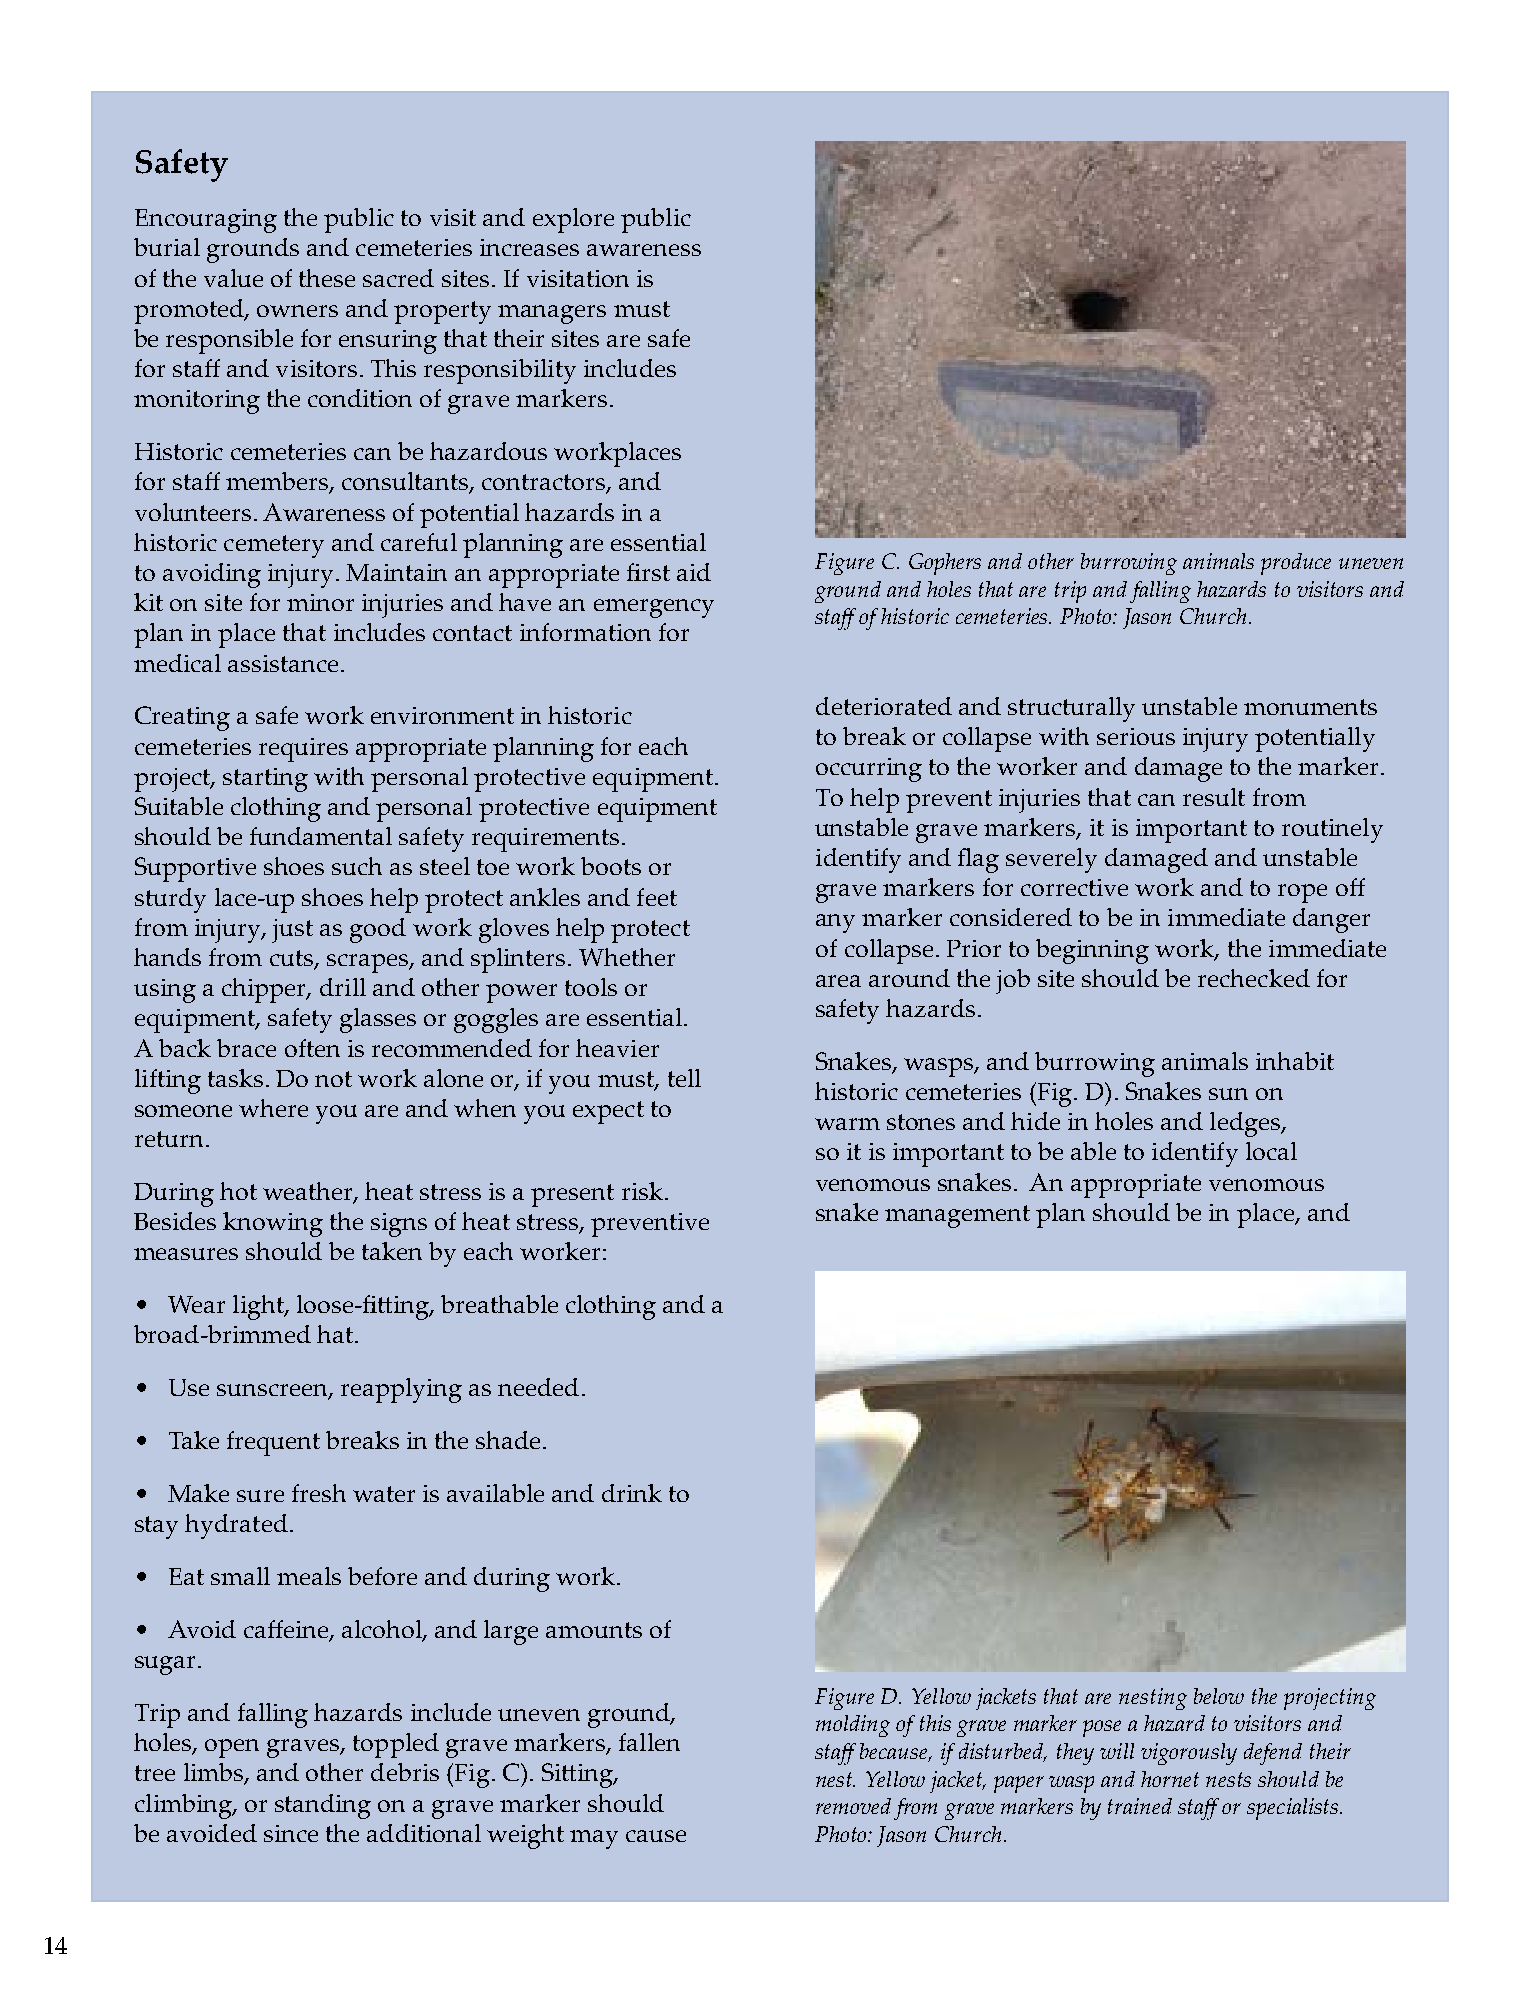  What do you see at coordinates (327, 278) in the screenshot?
I see `these` at bounding box center [327, 278].
